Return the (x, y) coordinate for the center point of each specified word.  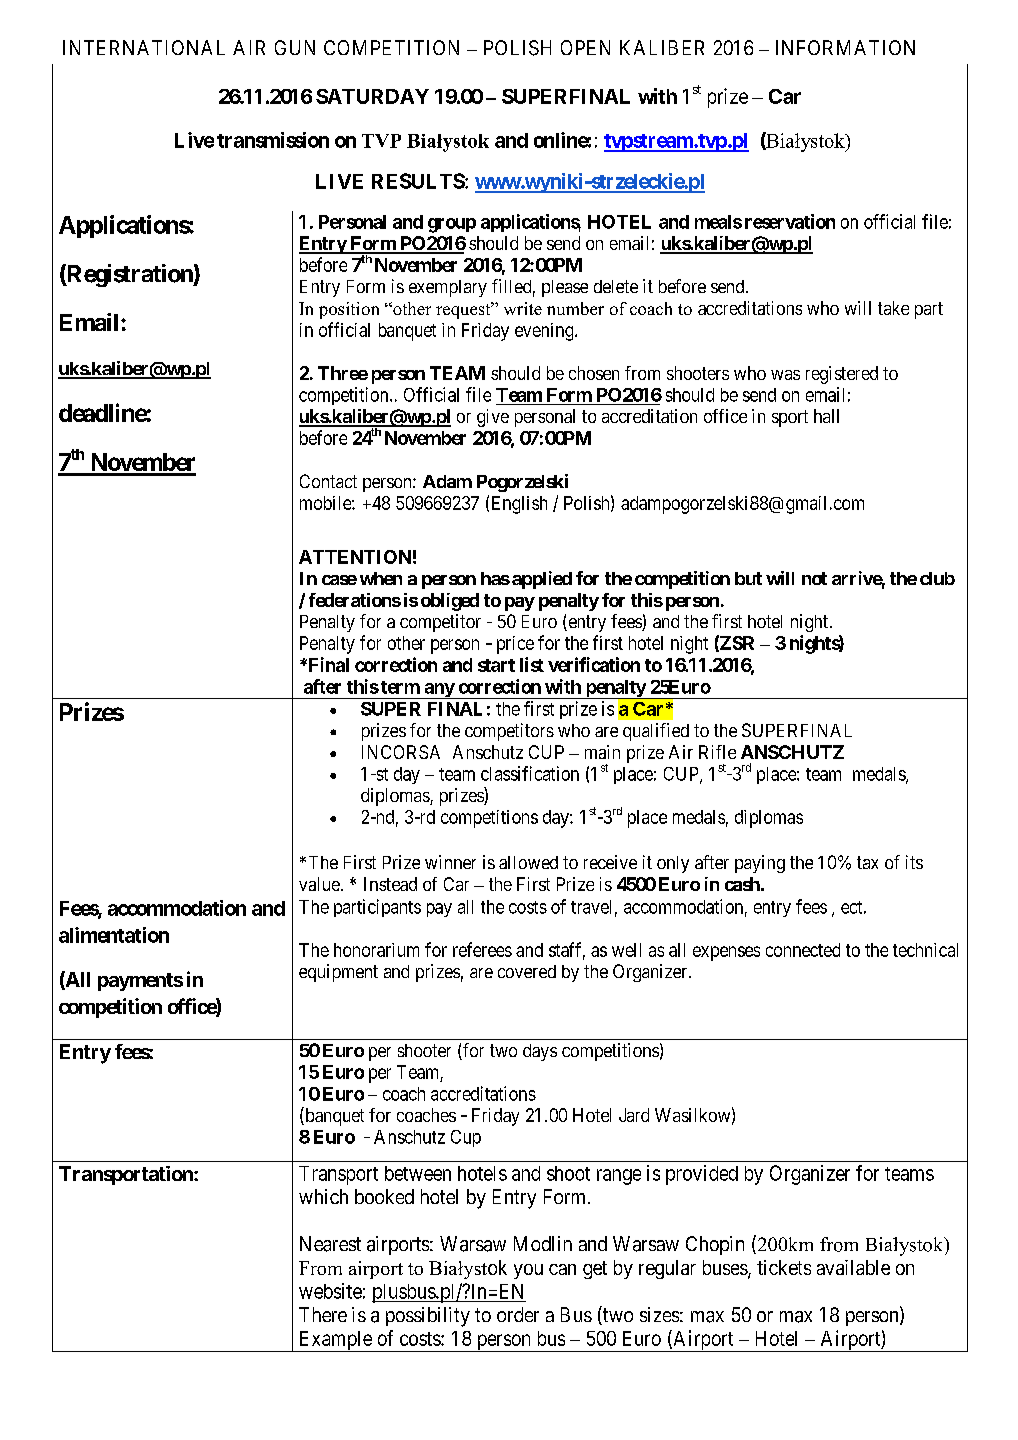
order (518, 1314)
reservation (790, 221)
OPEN (585, 47)
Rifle (717, 752)
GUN (295, 47)
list (532, 664)
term (400, 687)
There (323, 1314)
